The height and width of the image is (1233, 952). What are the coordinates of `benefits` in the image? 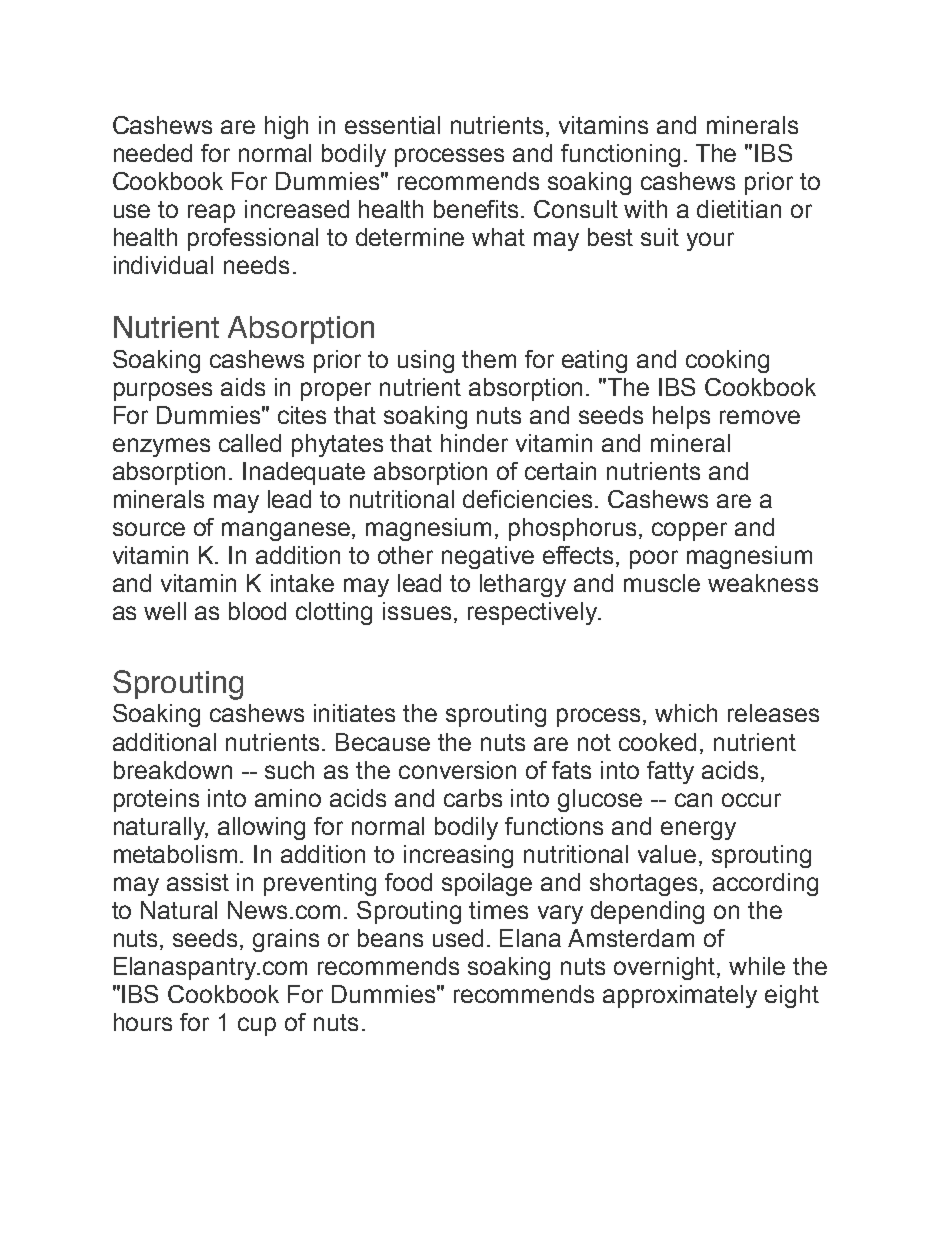 It's located at (478, 209).
